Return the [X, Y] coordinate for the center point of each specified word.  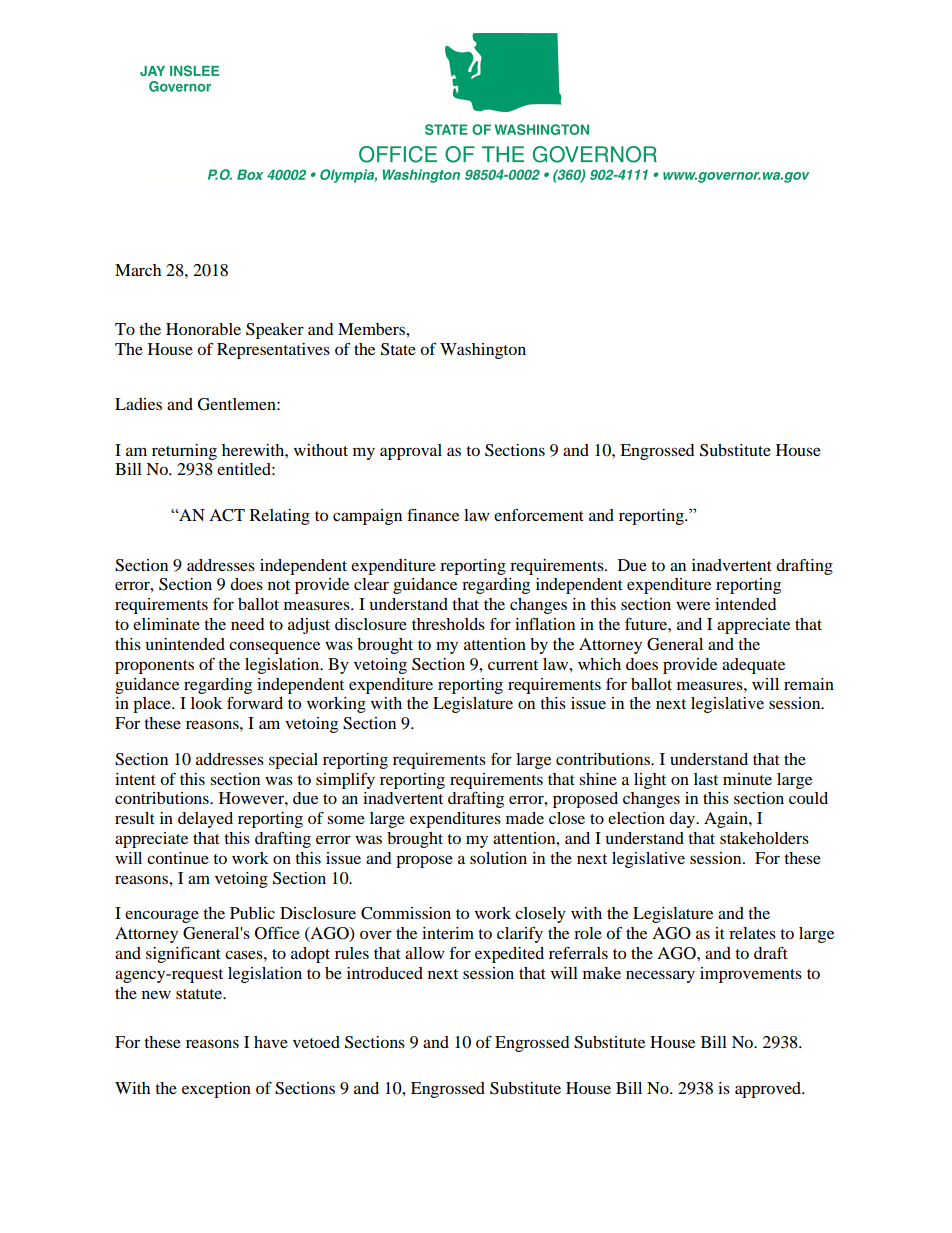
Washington [483, 351]
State [398, 349]
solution [498, 858]
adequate [753, 666]
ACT [227, 515]
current [513, 665]
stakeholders [764, 838]
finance [433, 515]
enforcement [539, 514]
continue [178, 858]
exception [216, 1090]
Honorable [203, 329]
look [206, 703]
